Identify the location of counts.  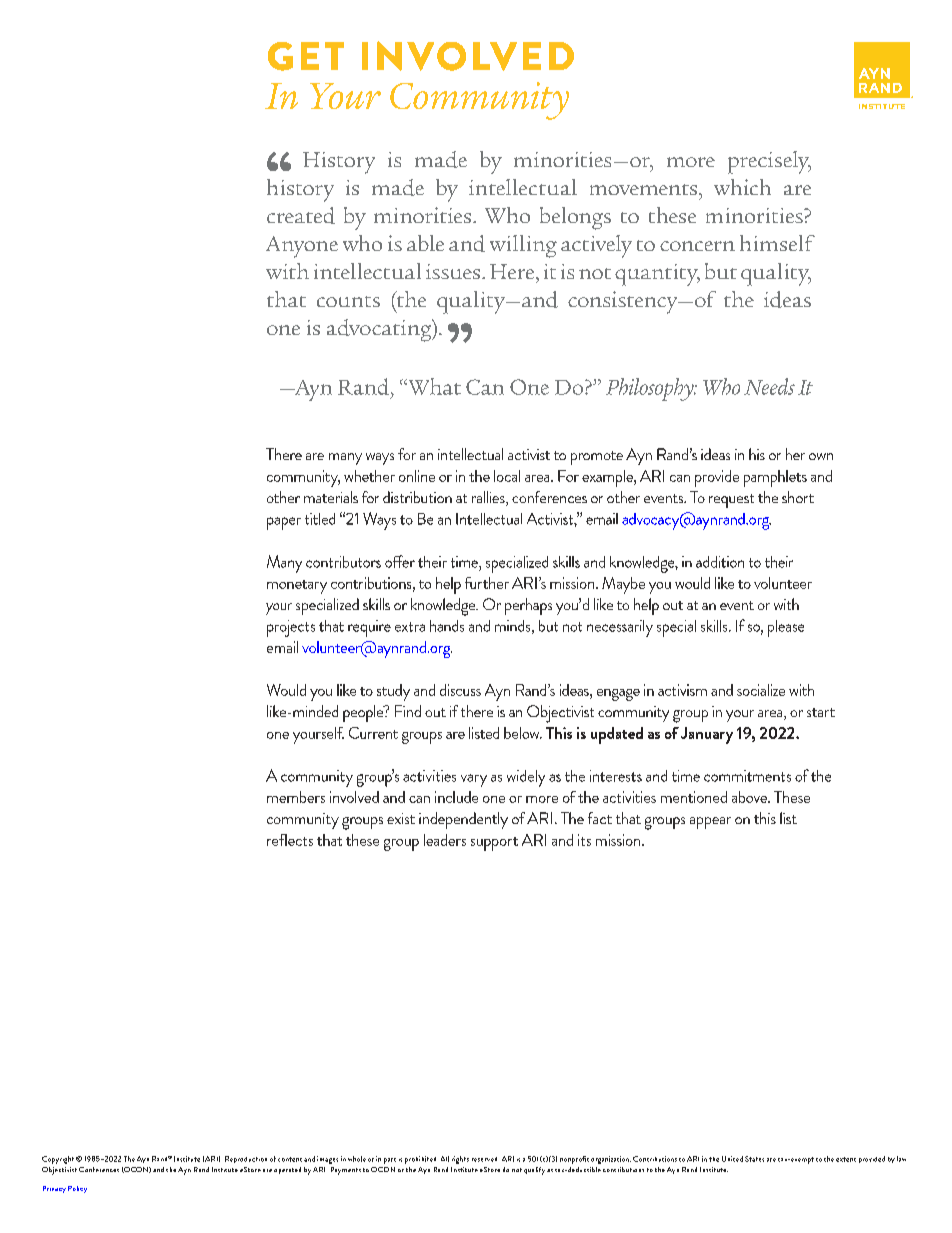
(348, 301).
